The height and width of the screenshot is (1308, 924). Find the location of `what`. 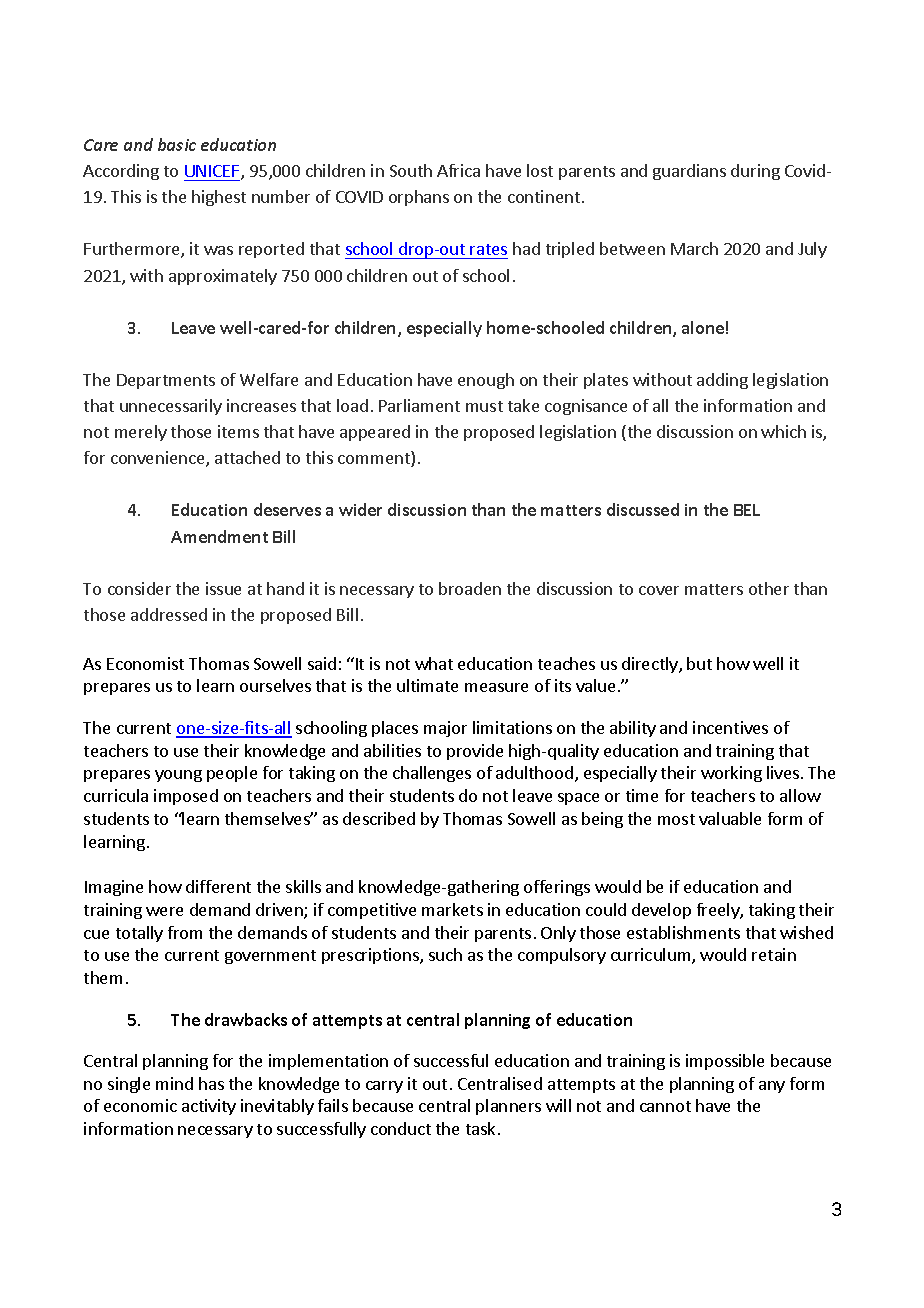

what is located at coordinates (434, 663).
